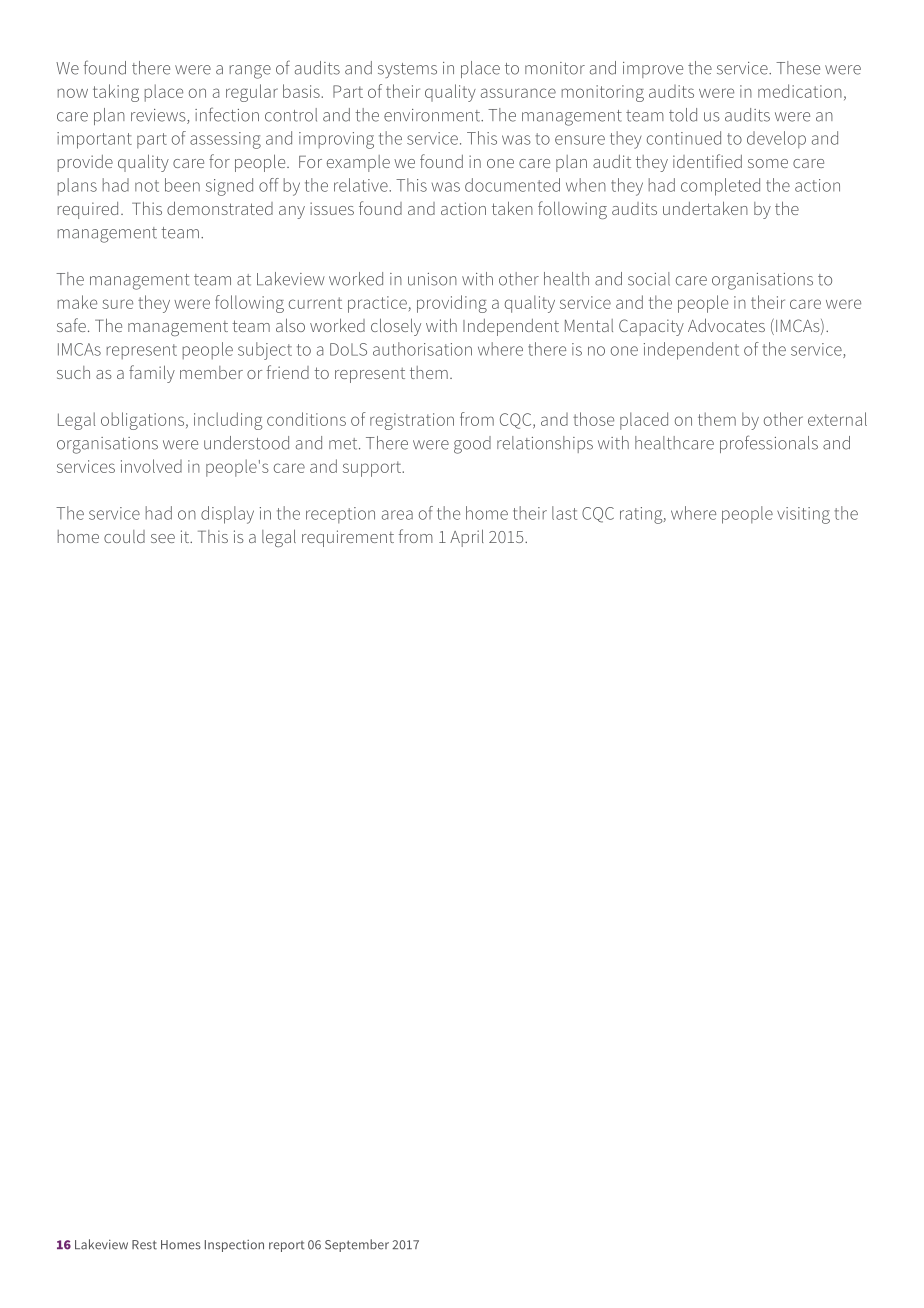  Describe the element at coordinates (433, 115) in the image. I see `environment` at that location.
